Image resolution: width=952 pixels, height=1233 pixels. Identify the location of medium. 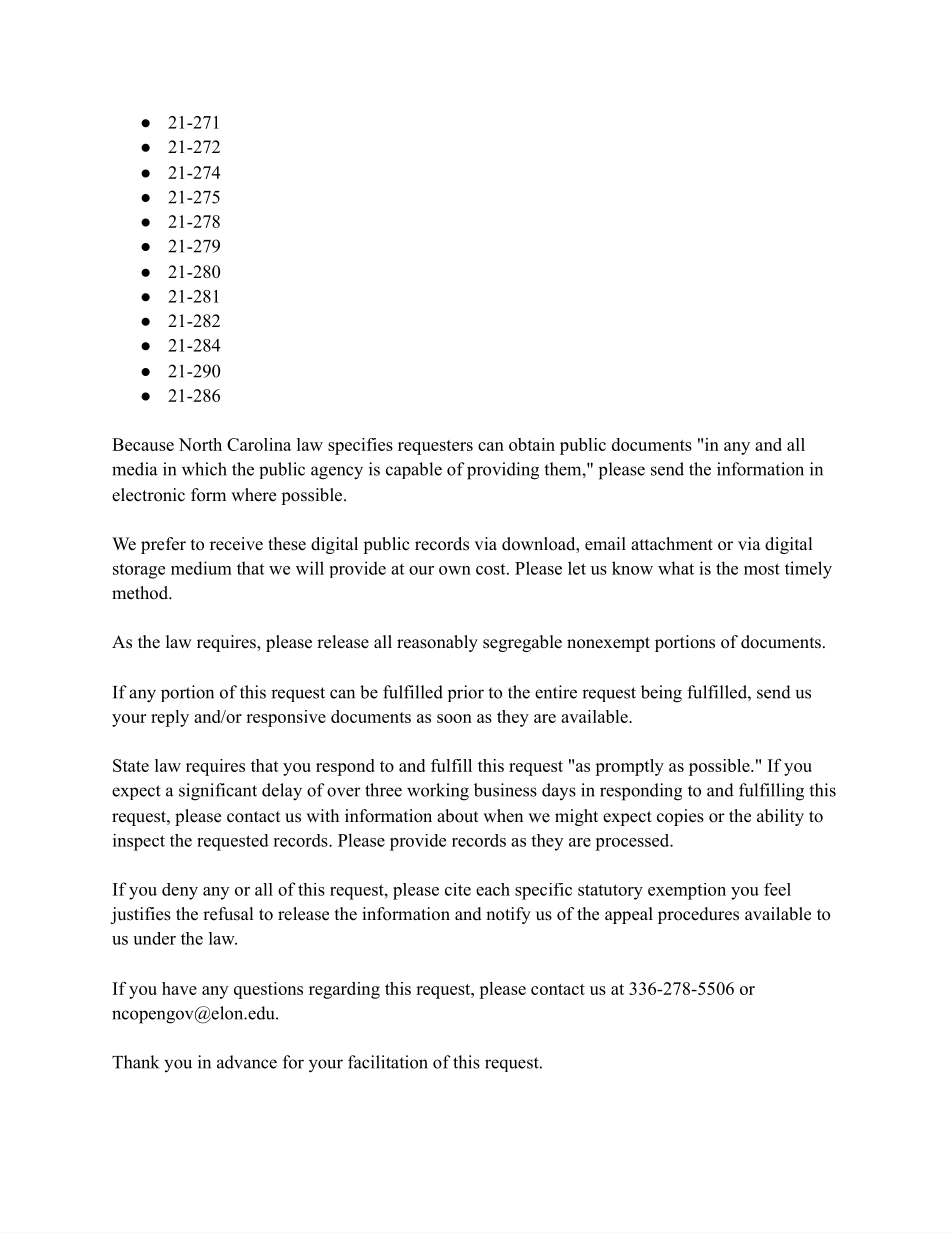
(201, 568).
